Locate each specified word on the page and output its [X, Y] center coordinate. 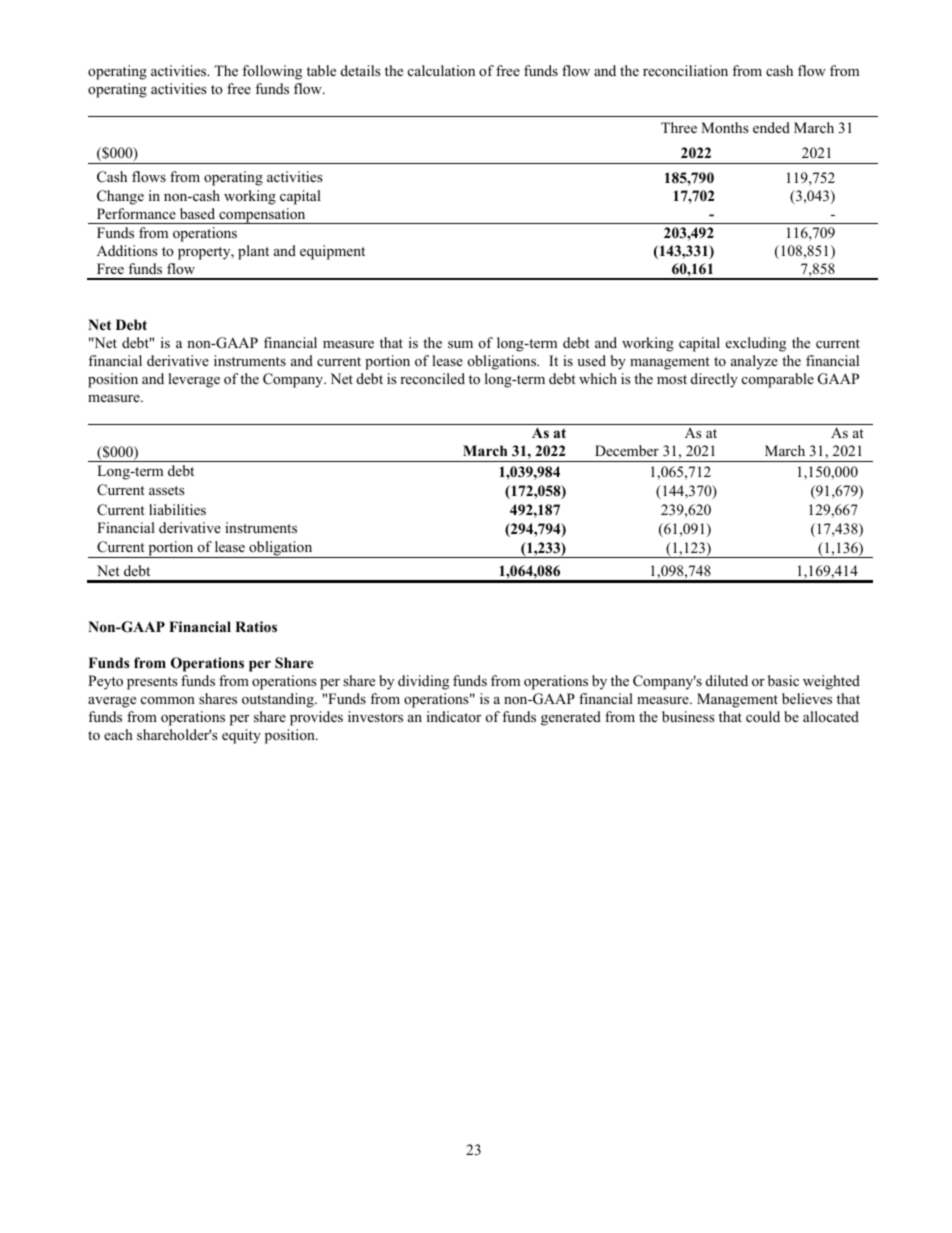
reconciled [432, 378]
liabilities [177, 509]
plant [253, 252]
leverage [194, 380]
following [272, 72]
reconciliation [685, 70]
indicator [454, 716]
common [168, 700]
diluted [727, 680]
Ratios [256, 627]
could [763, 716]
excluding [756, 344]
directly [714, 380]
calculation [441, 70]
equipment [332, 252]
